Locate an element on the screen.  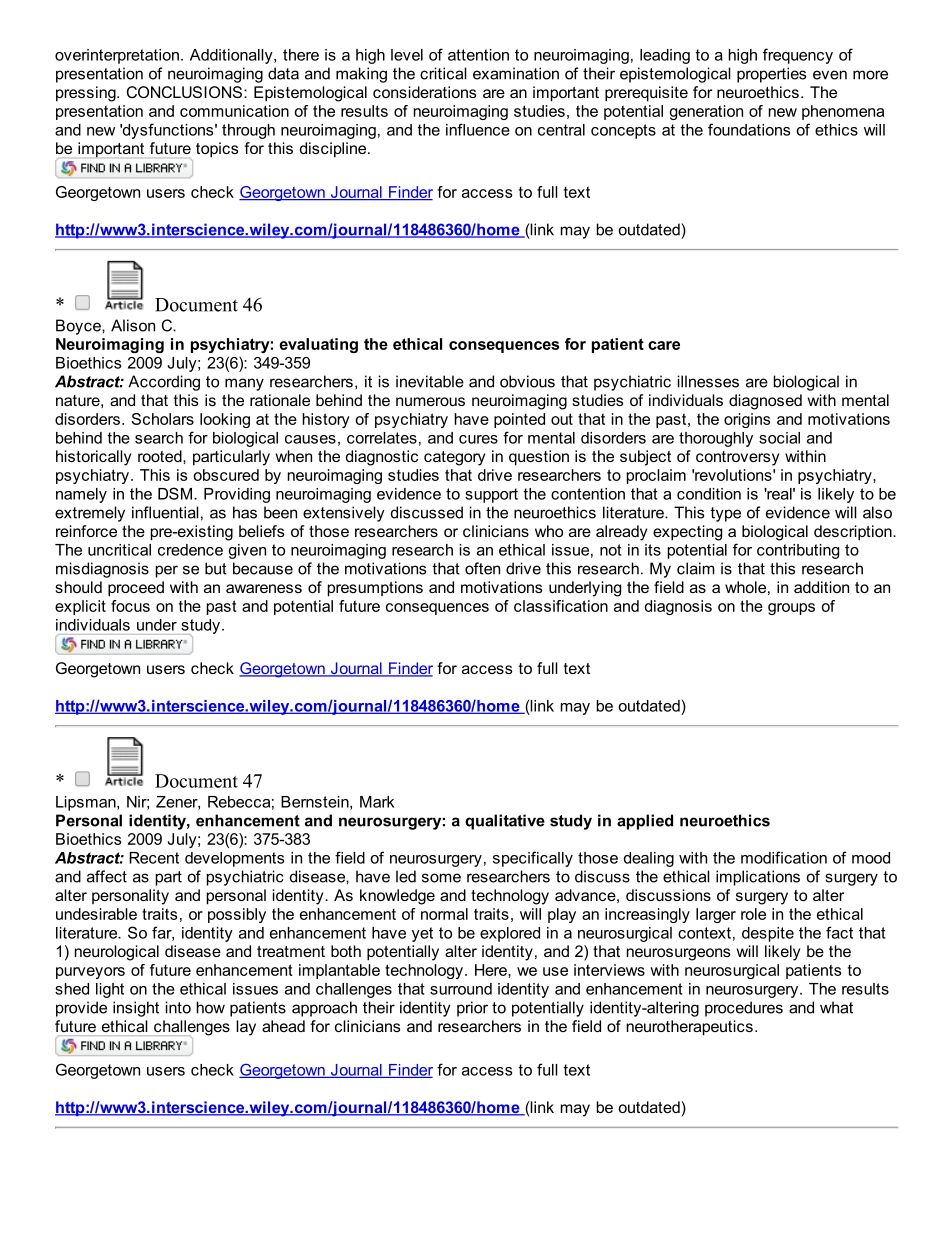
properties is located at coordinates (771, 75).
